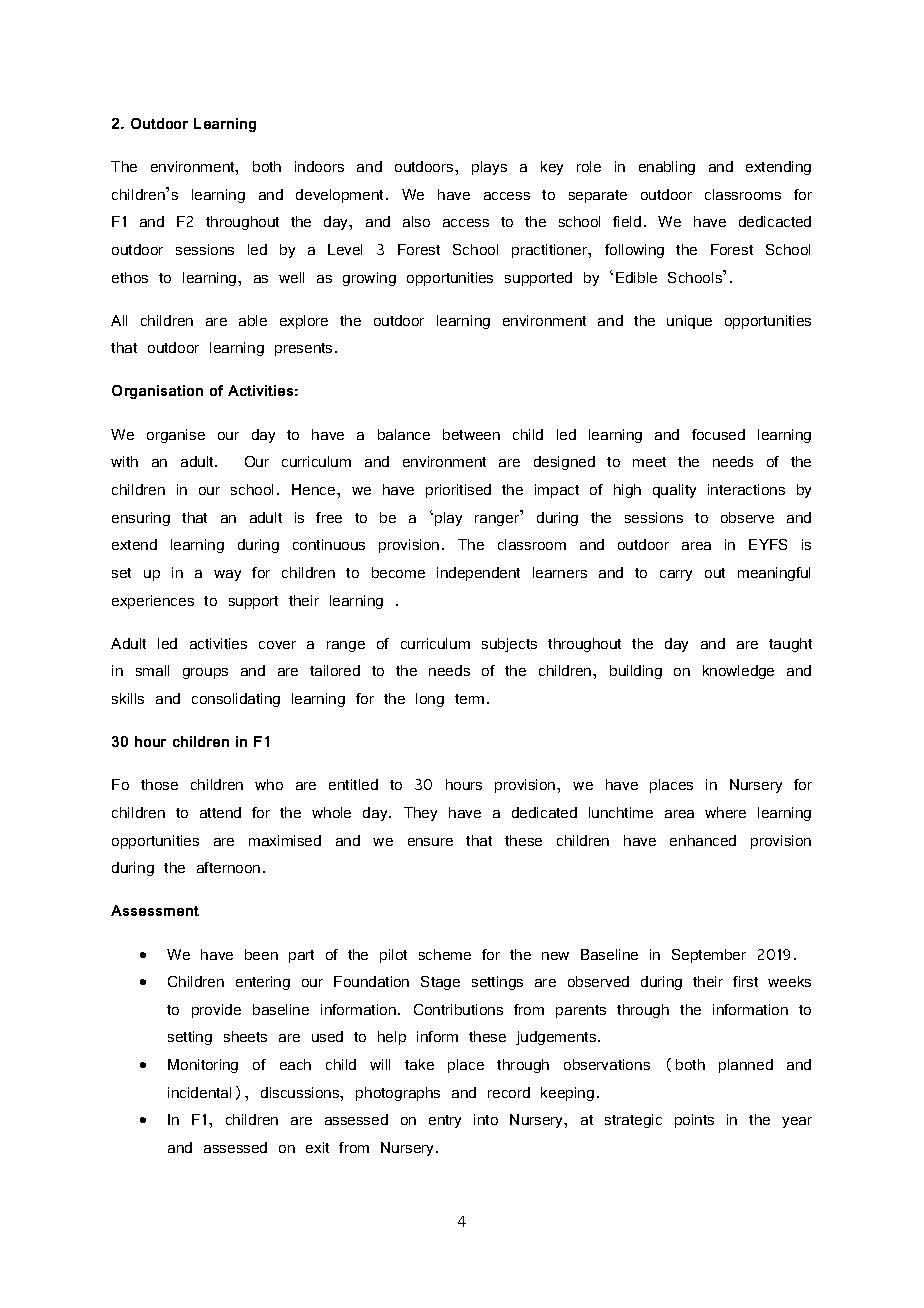  What do you see at coordinates (420, 814) in the document?
I see `They` at bounding box center [420, 814].
